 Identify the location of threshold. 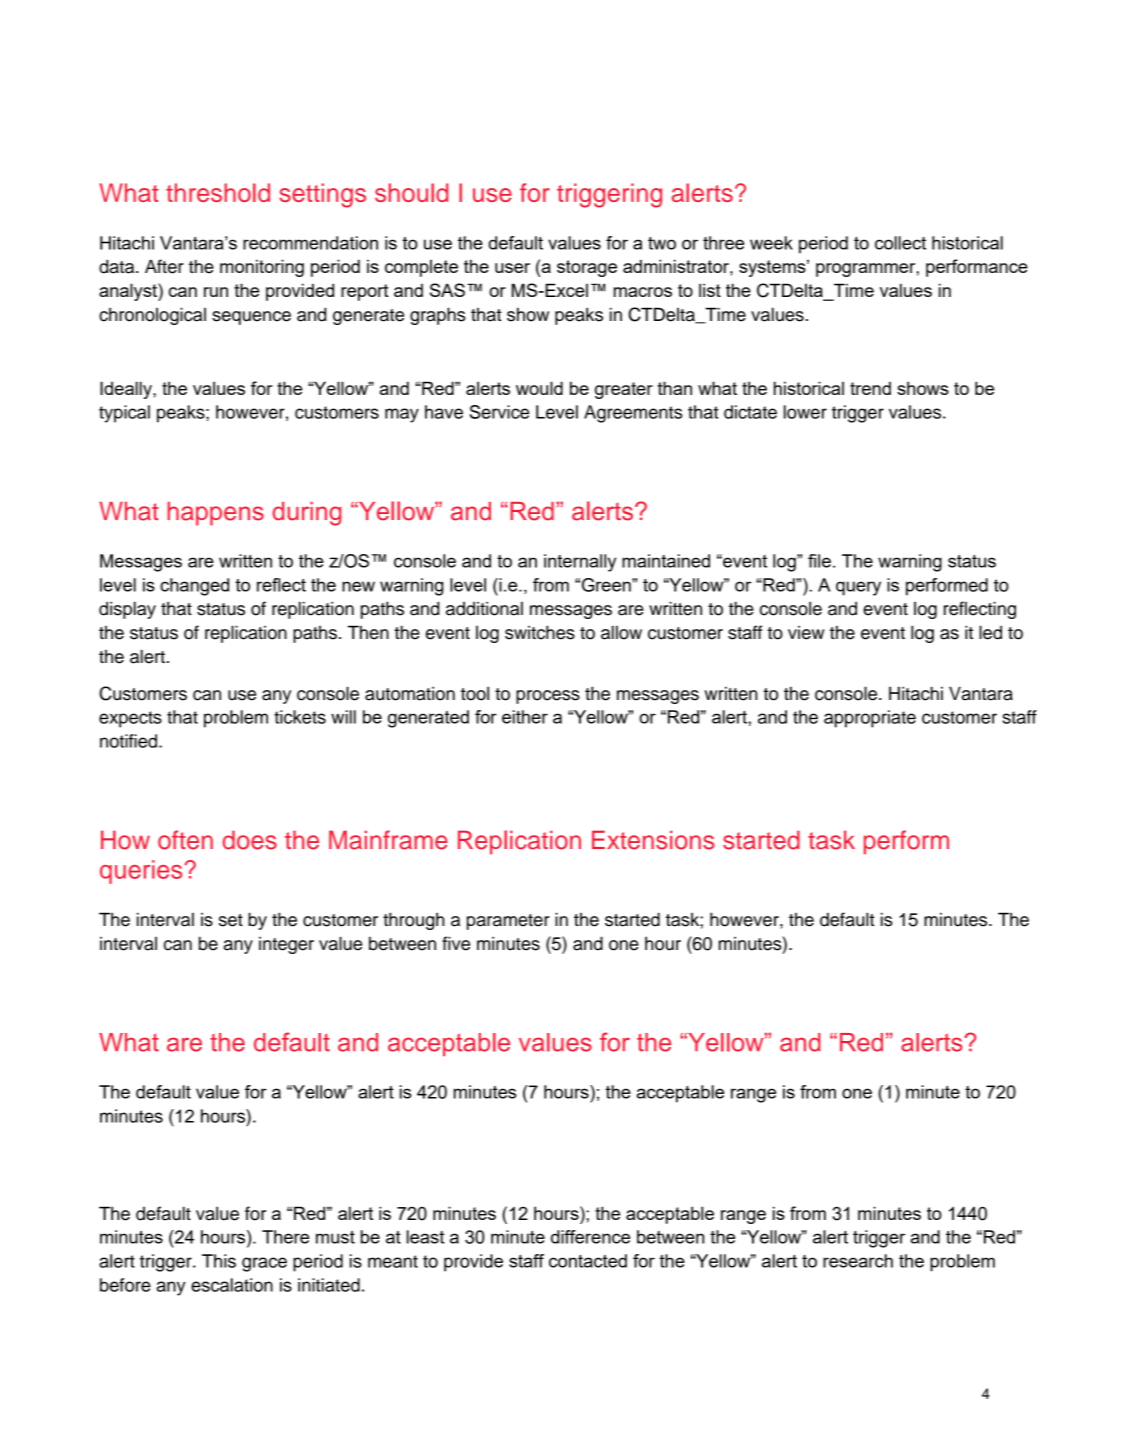
(218, 192).
